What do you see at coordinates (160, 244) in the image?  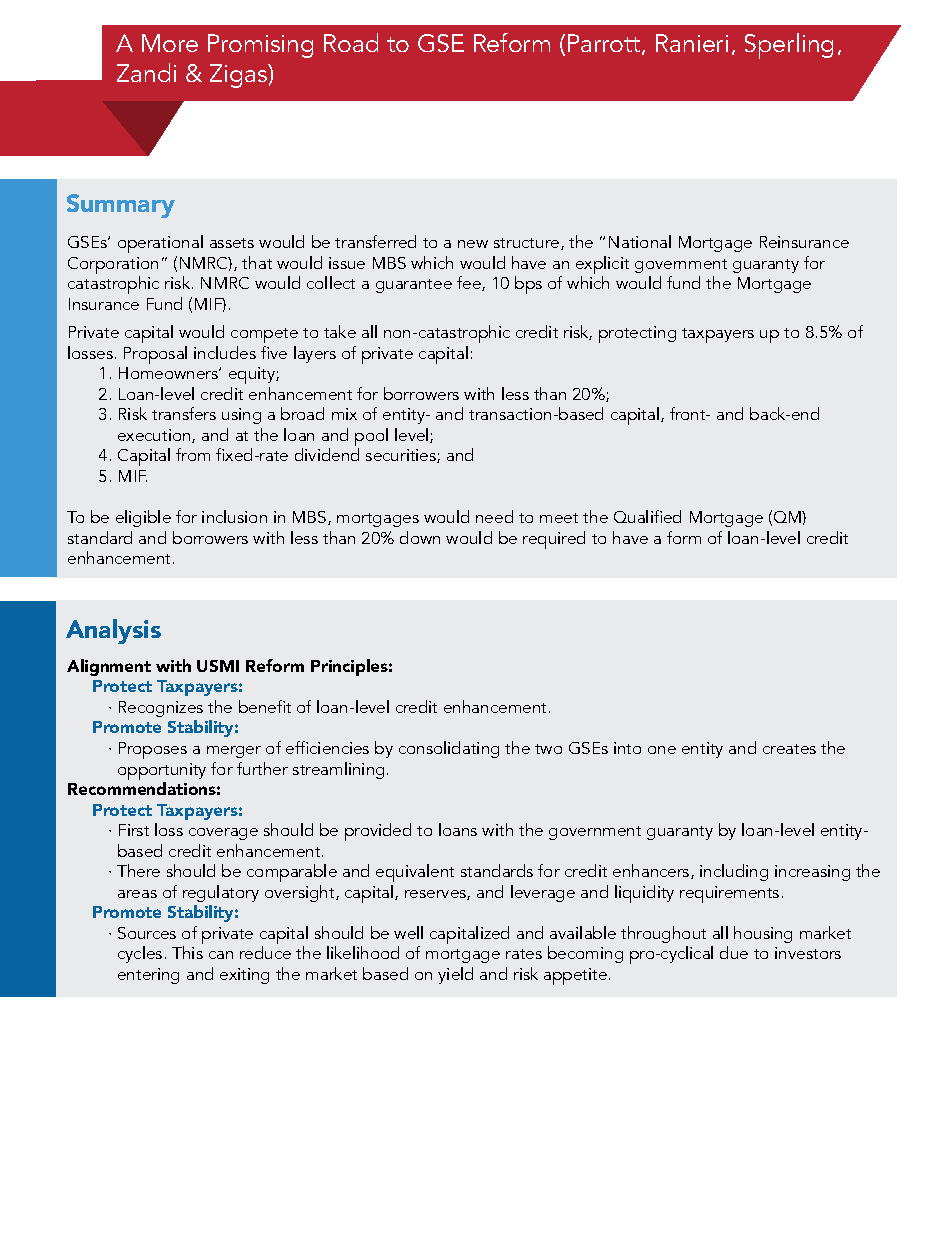 I see `operational` at bounding box center [160, 244].
